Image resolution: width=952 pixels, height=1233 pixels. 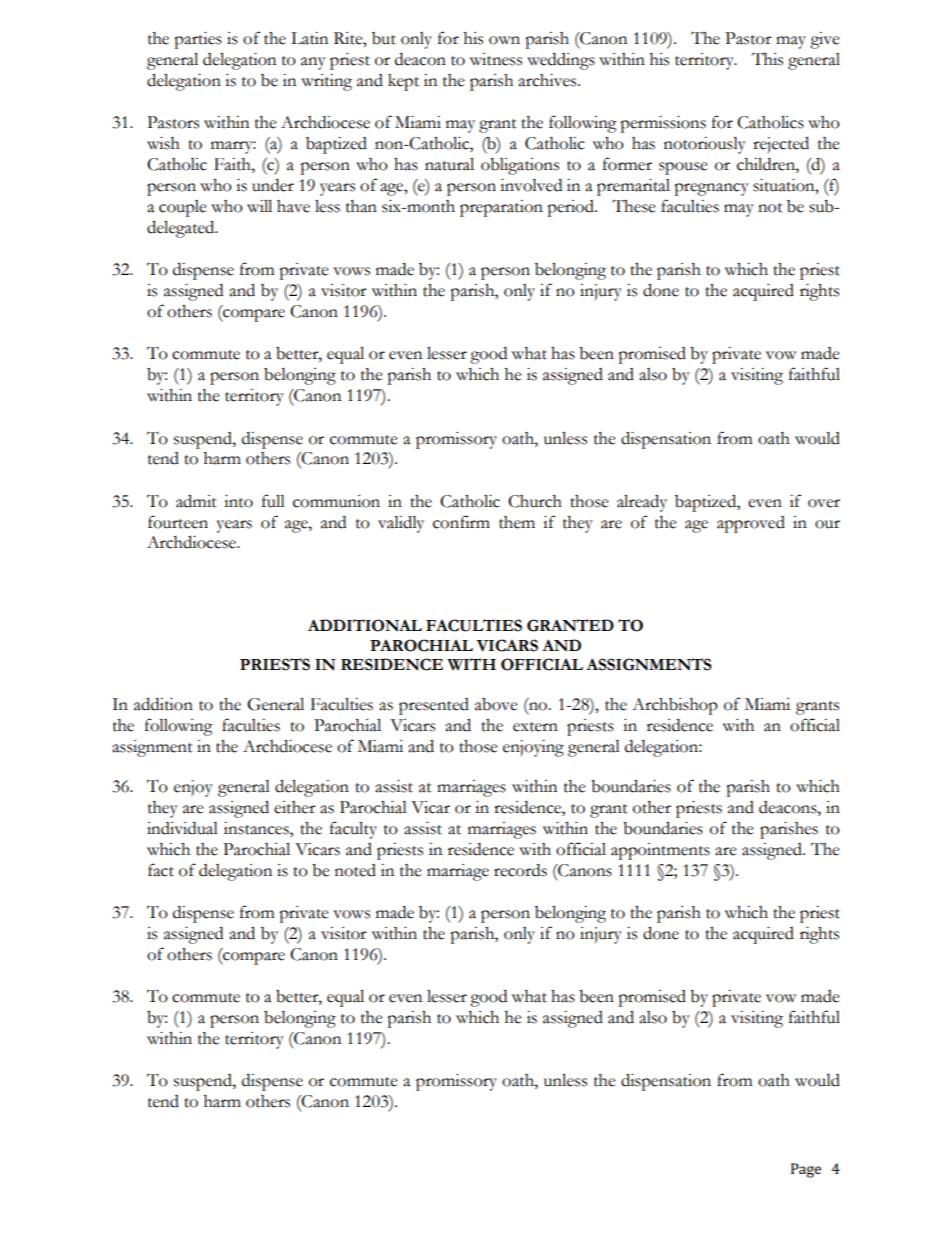 What do you see at coordinates (295, 807) in the document?
I see `either` at bounding box center [295, 807].
